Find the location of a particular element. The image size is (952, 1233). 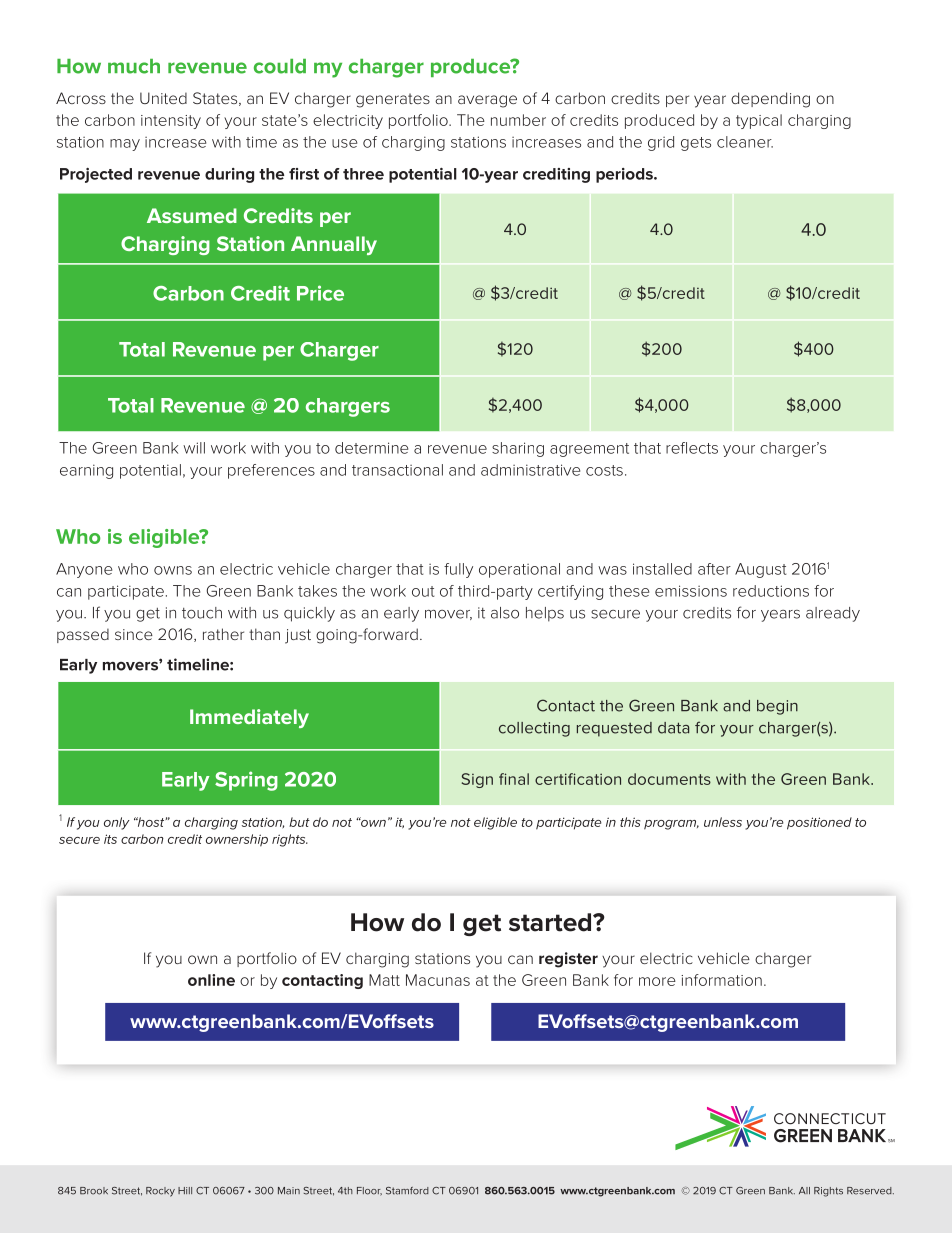

only is located at coordinates (117, 823).
